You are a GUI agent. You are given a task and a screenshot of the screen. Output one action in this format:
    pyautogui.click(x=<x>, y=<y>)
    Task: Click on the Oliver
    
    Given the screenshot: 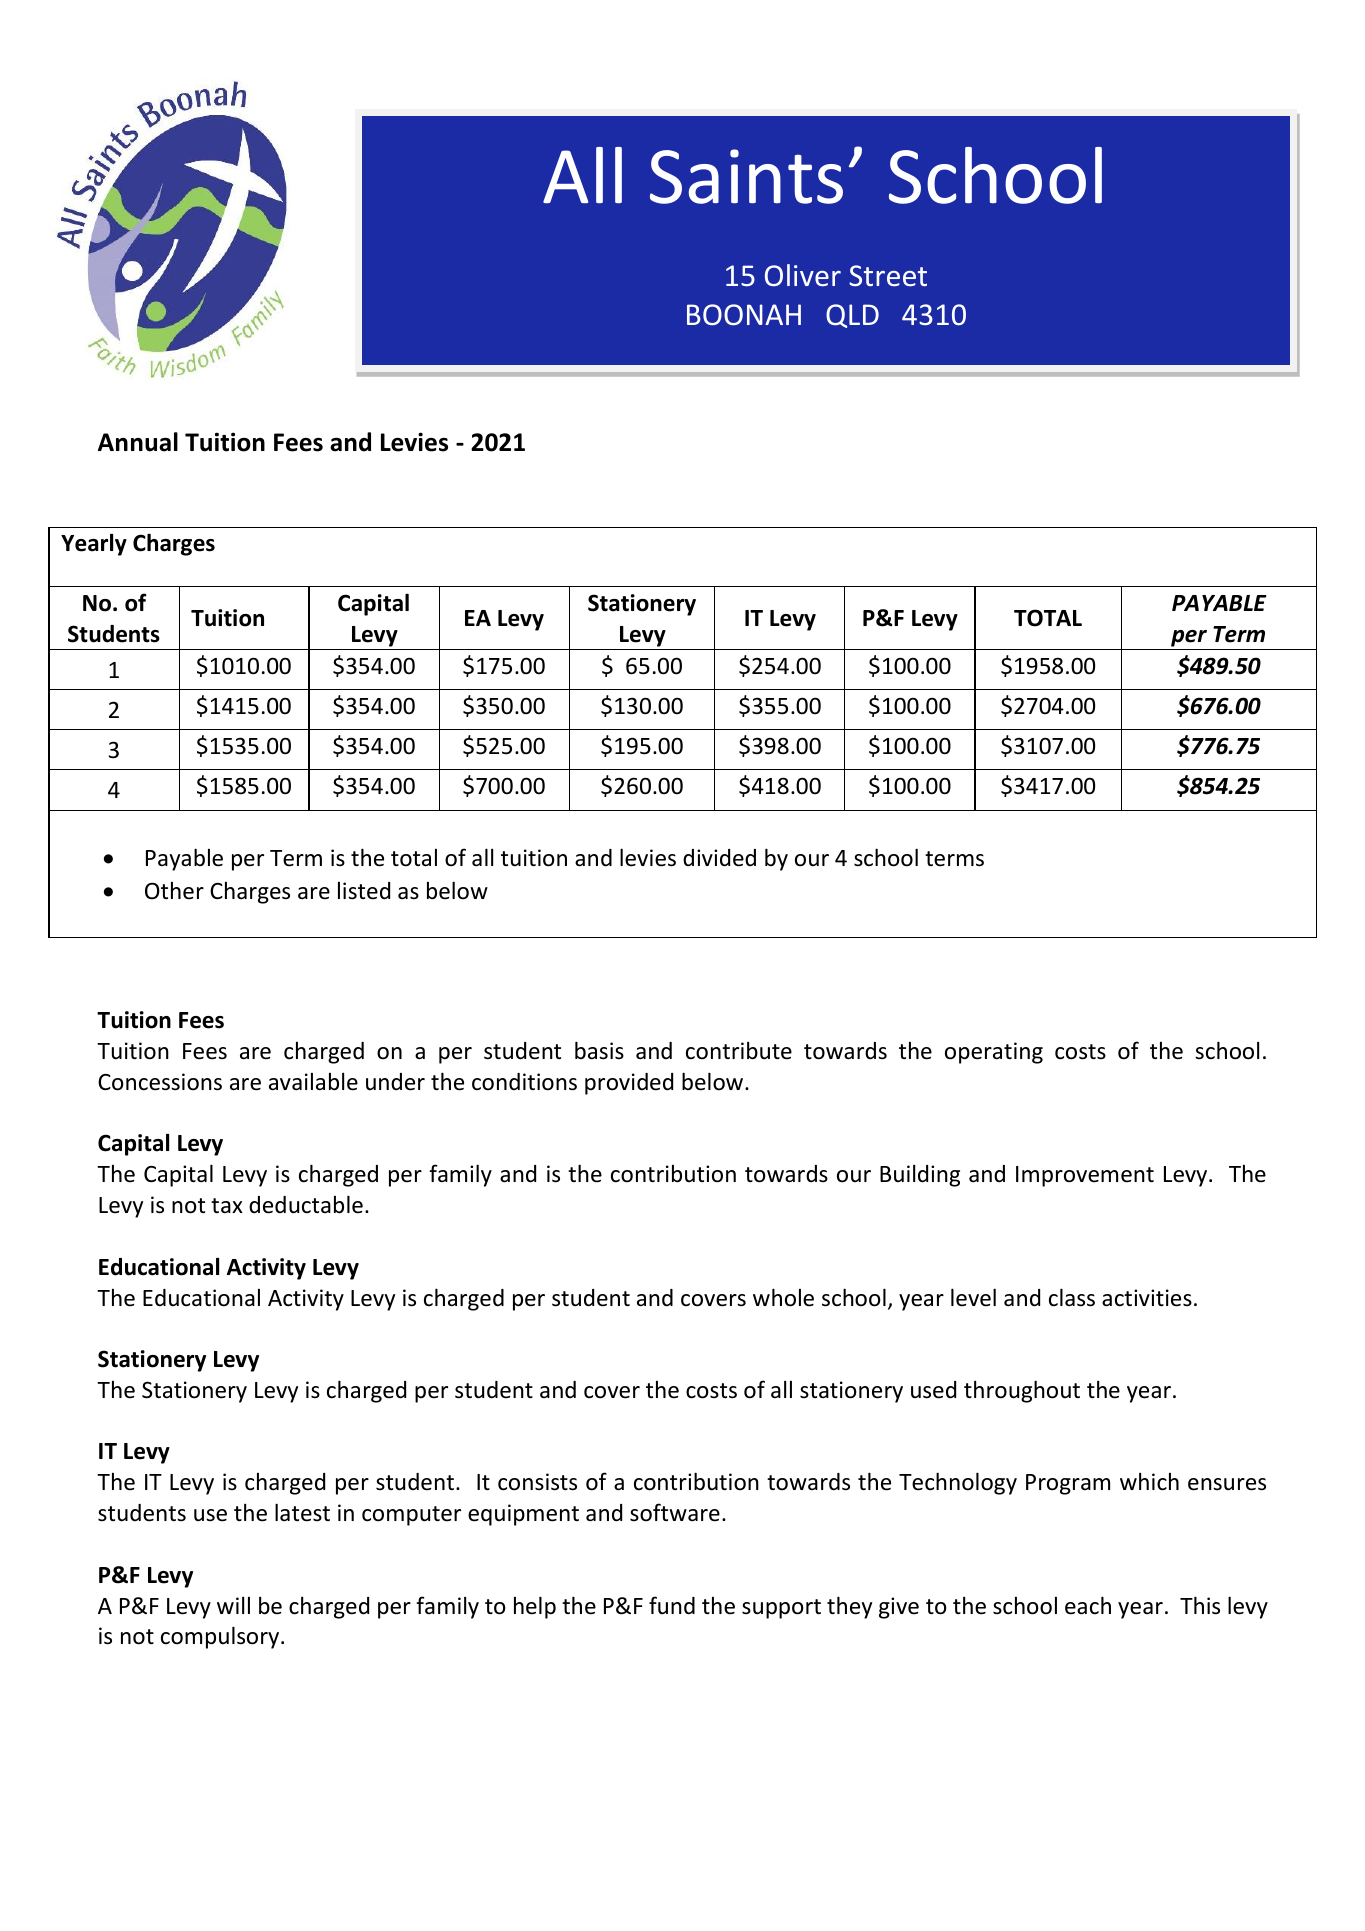 What is the action you would take?
    pyautogui.click(x=803, y=275)
